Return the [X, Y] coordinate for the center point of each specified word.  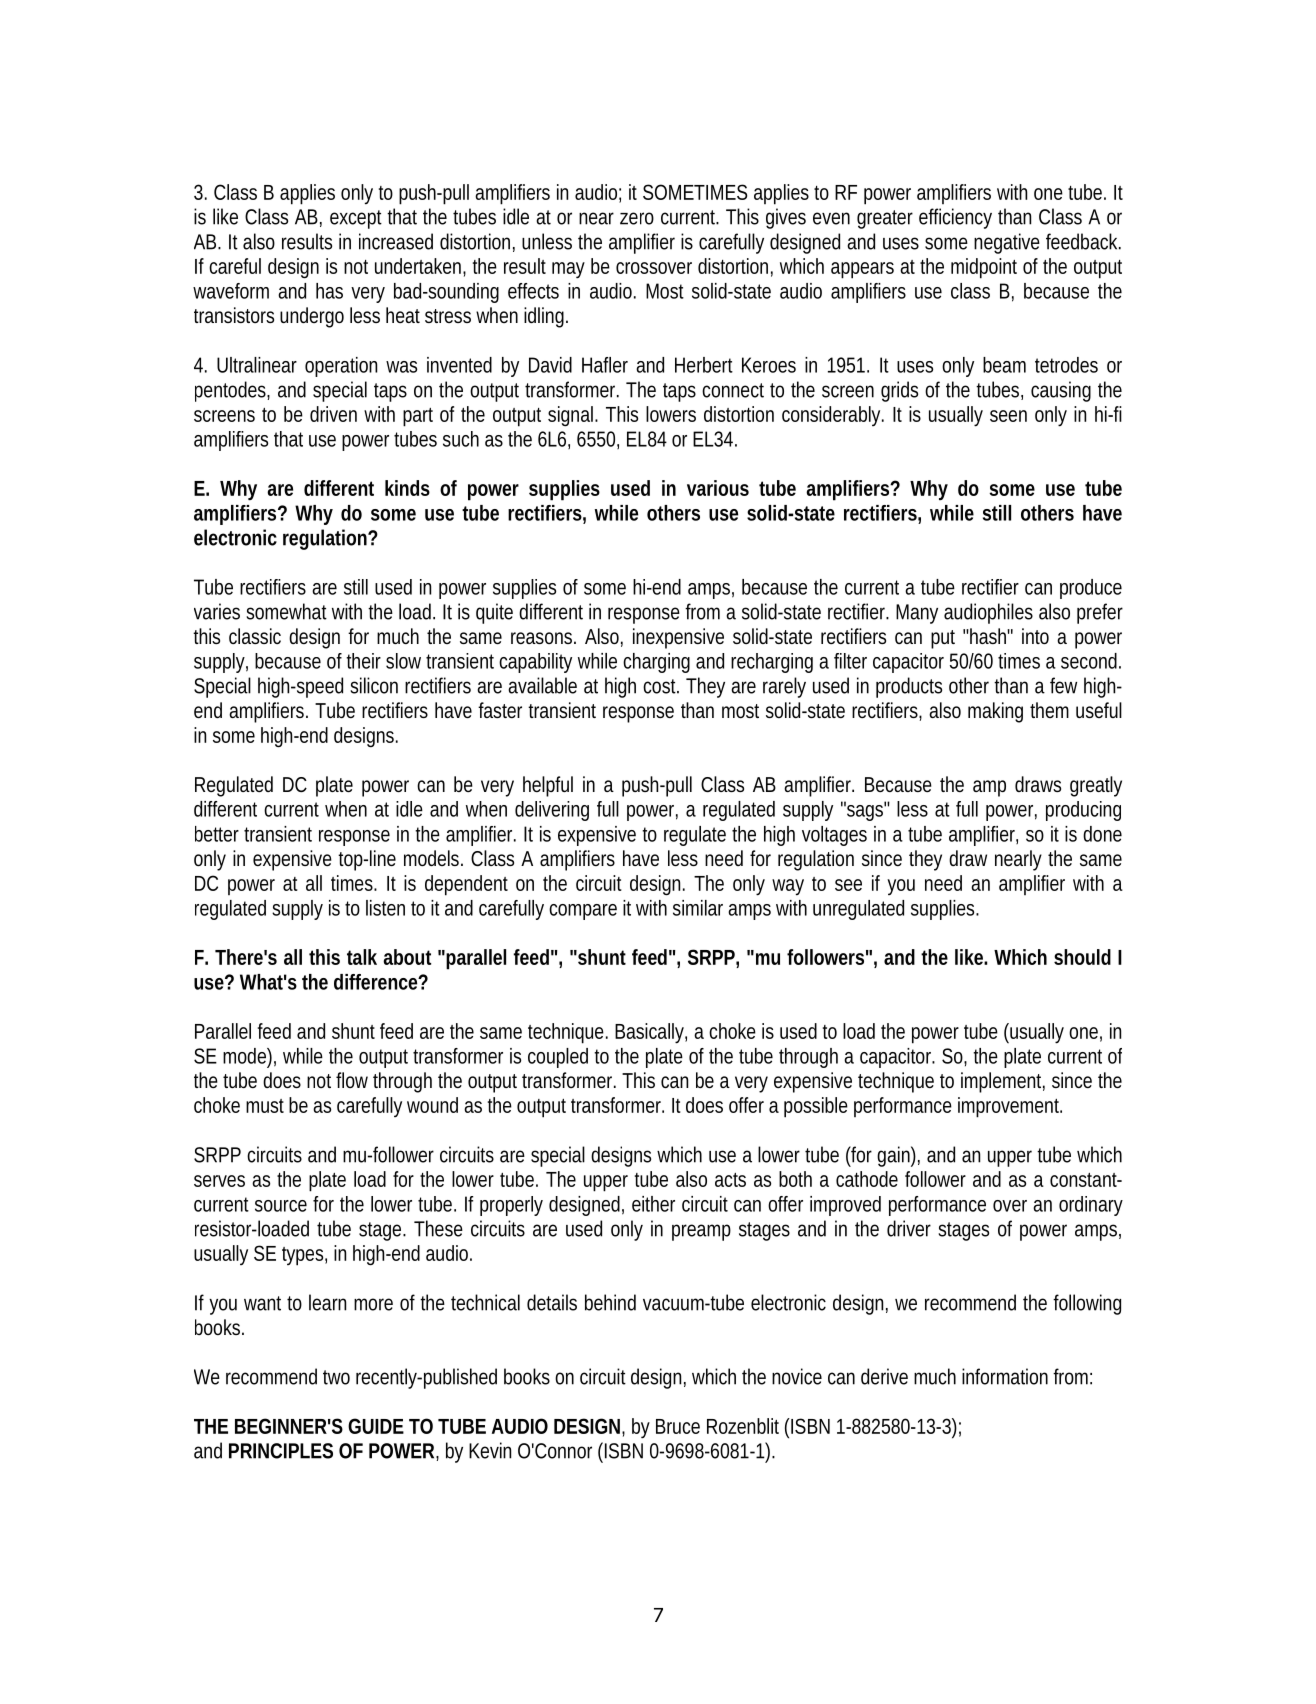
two [336, 1377]
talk [362, 957]
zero [637, 218]
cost [661, 686]
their [363, 661]
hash [989, 636]
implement [1003, 1082]
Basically [651, 1033]
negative [1007, 243]
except [356, 219]
